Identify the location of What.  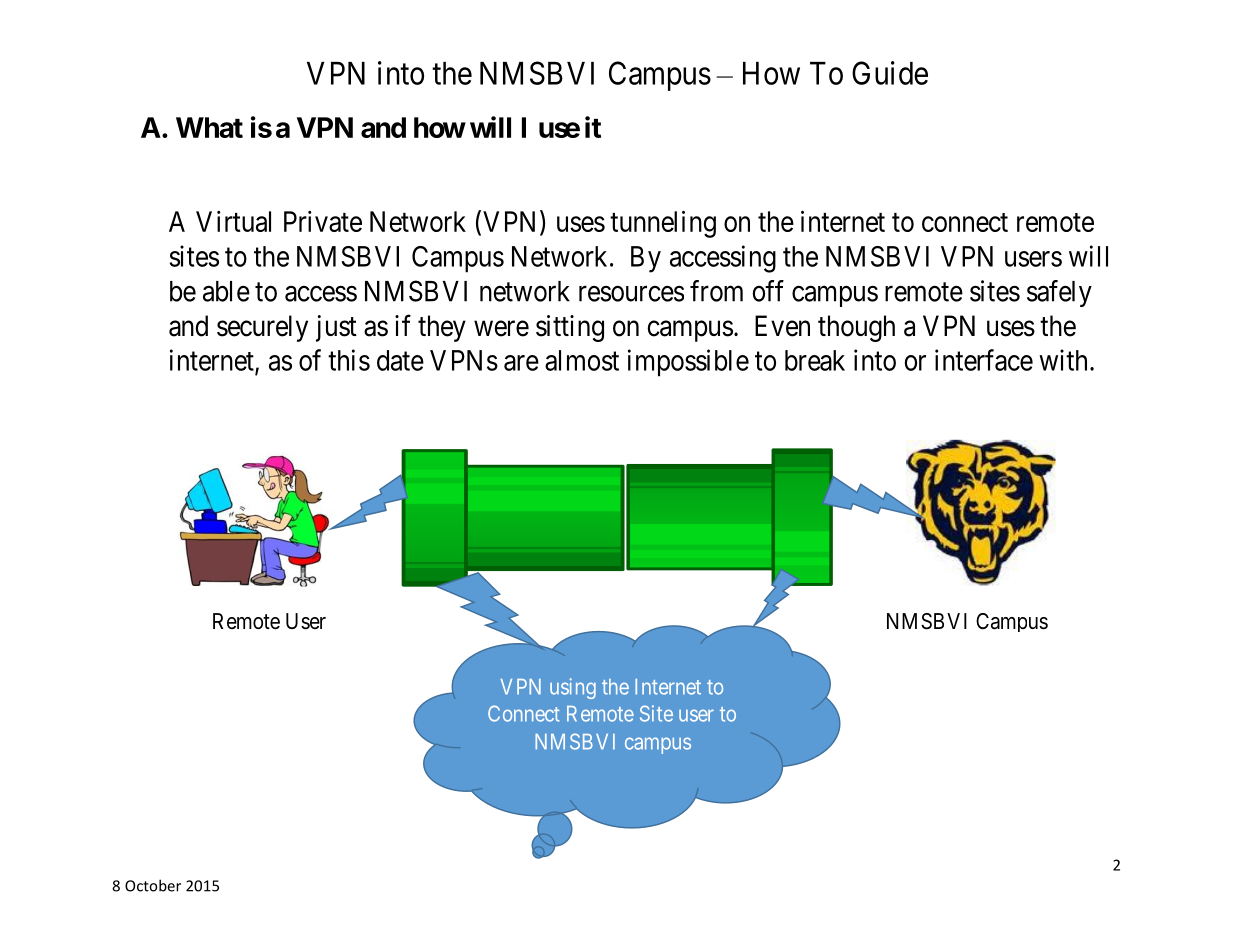
(209, 127).
